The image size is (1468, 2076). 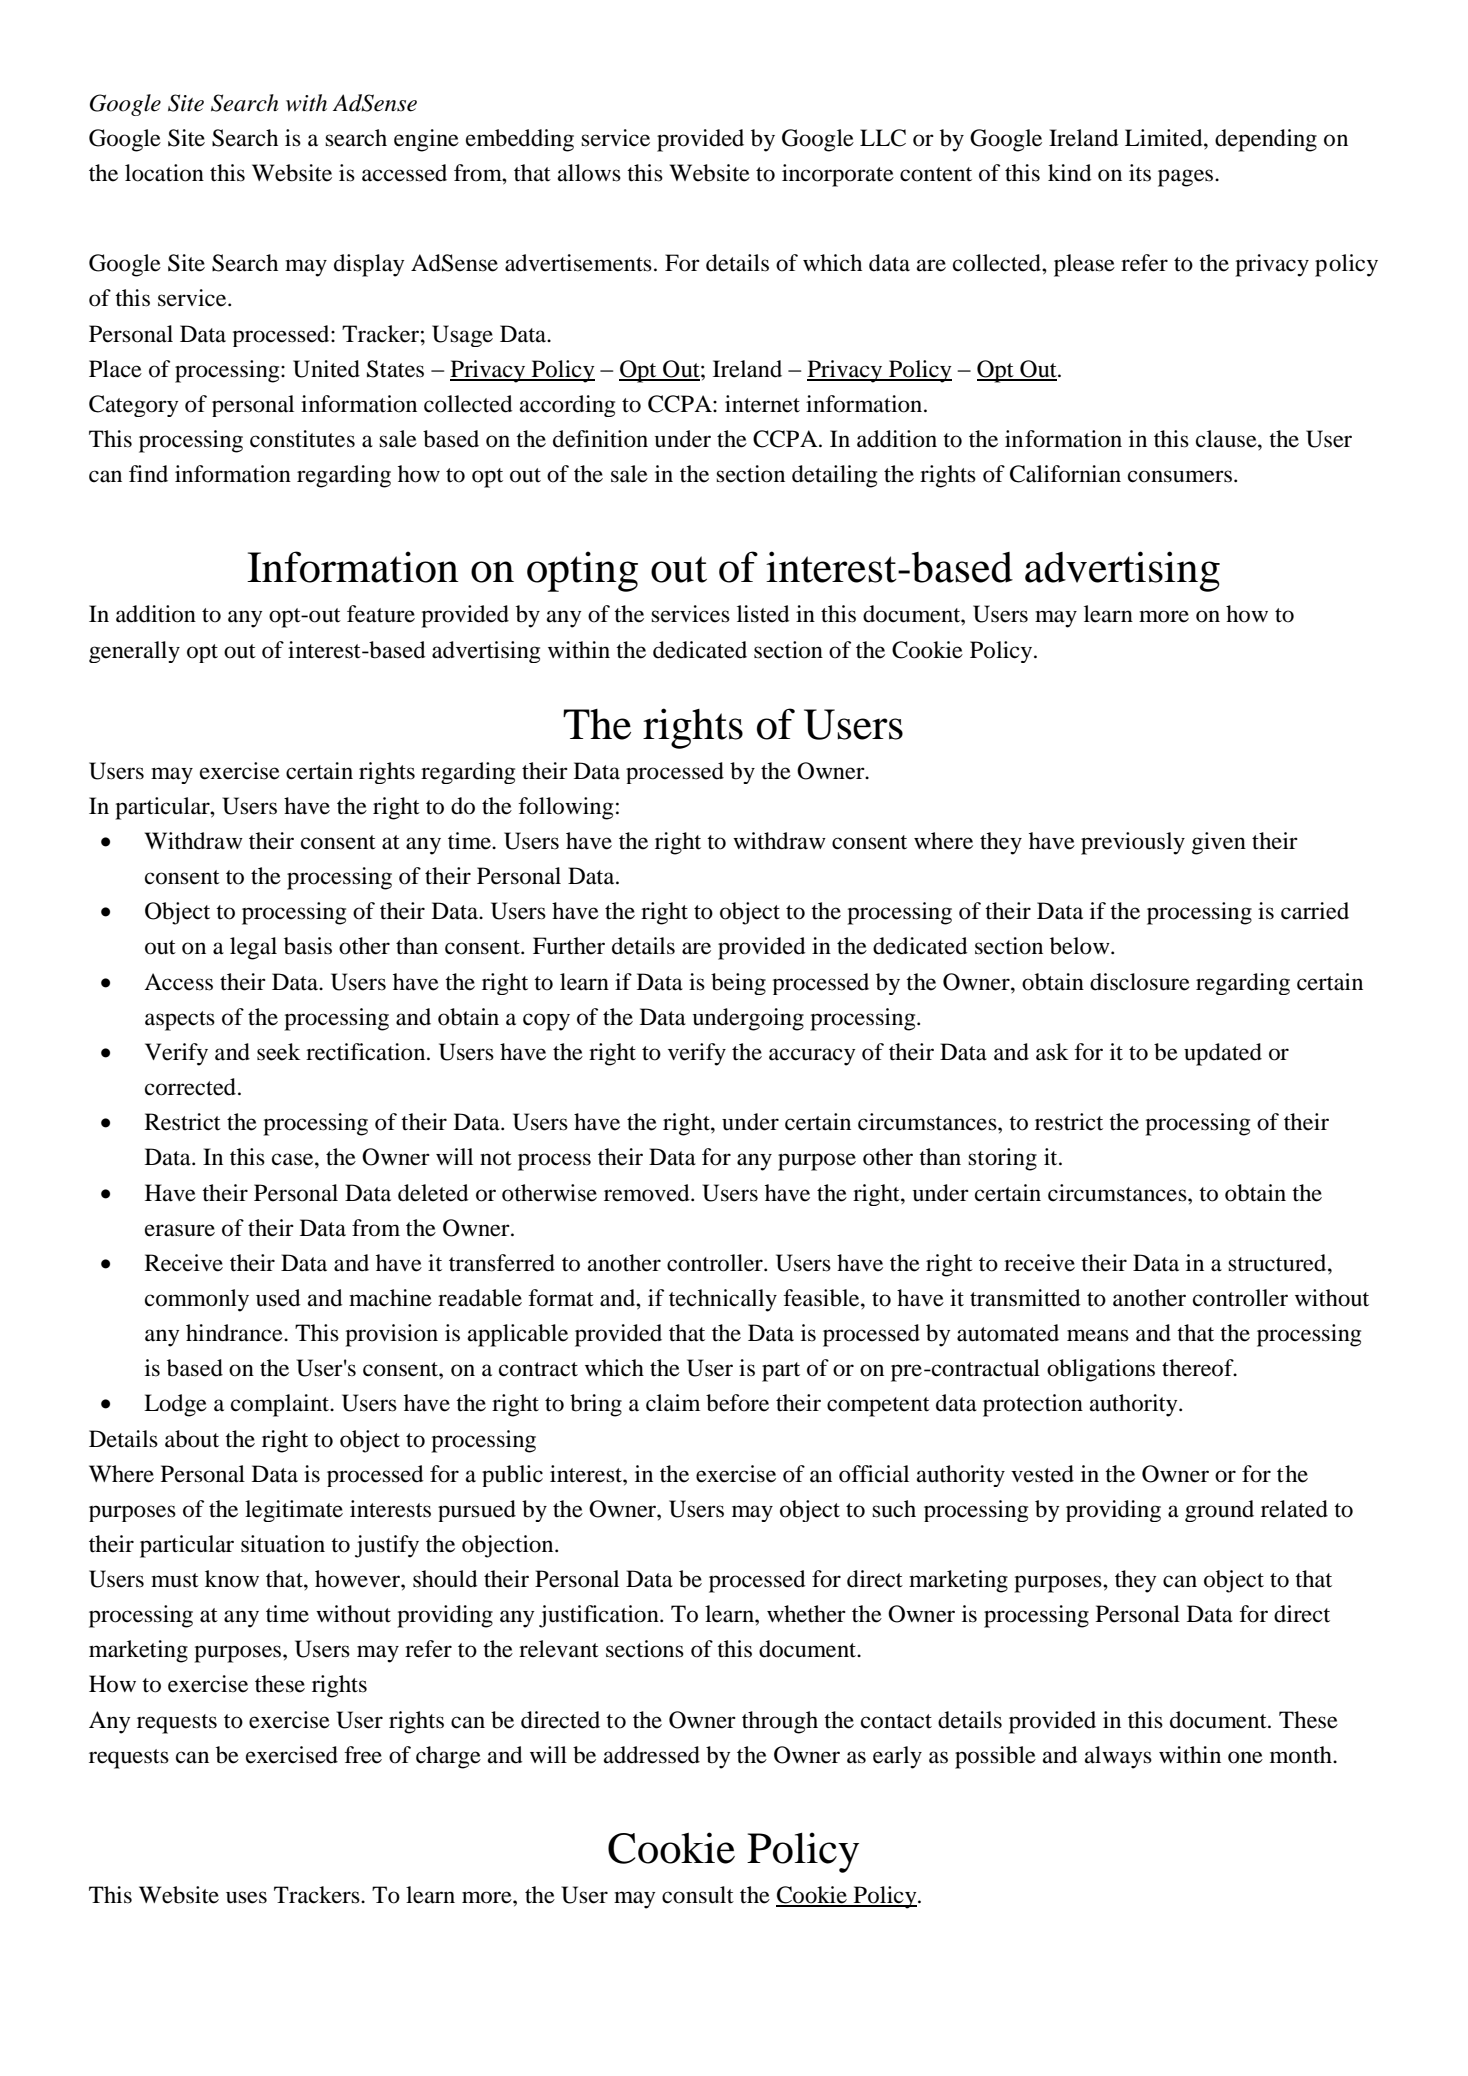 What do you see at coordinates (1133, 843) in the page?
I see `previously` at bounding box center [1133, 843].
